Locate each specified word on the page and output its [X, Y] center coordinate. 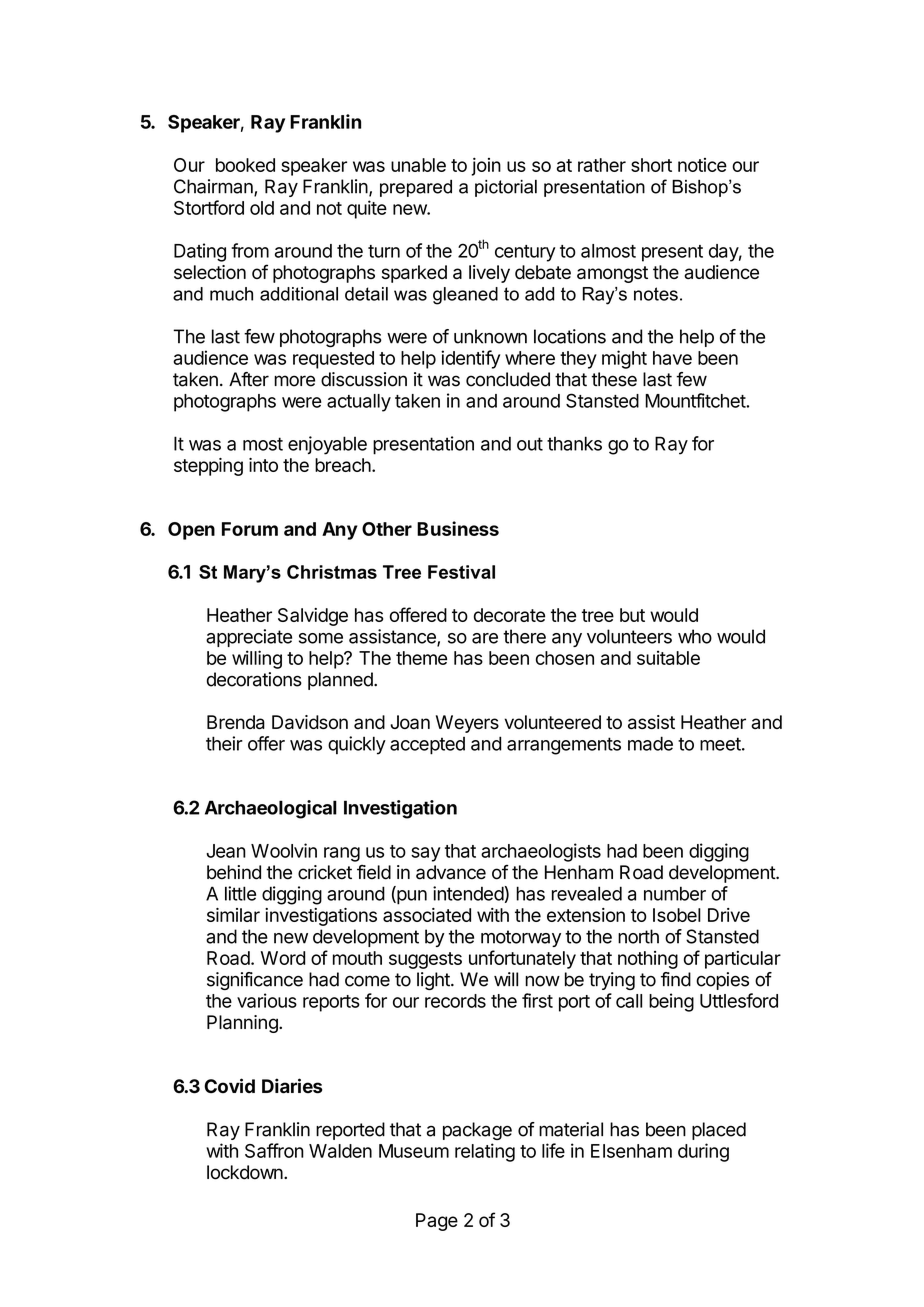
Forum [250, 529]
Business [458, 528]
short [651, 165]
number [675, 893]
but [632, 615]
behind [234, 872]
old [262, 208]
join [486, 166]
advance [451, 872]
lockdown [246, 1172]
